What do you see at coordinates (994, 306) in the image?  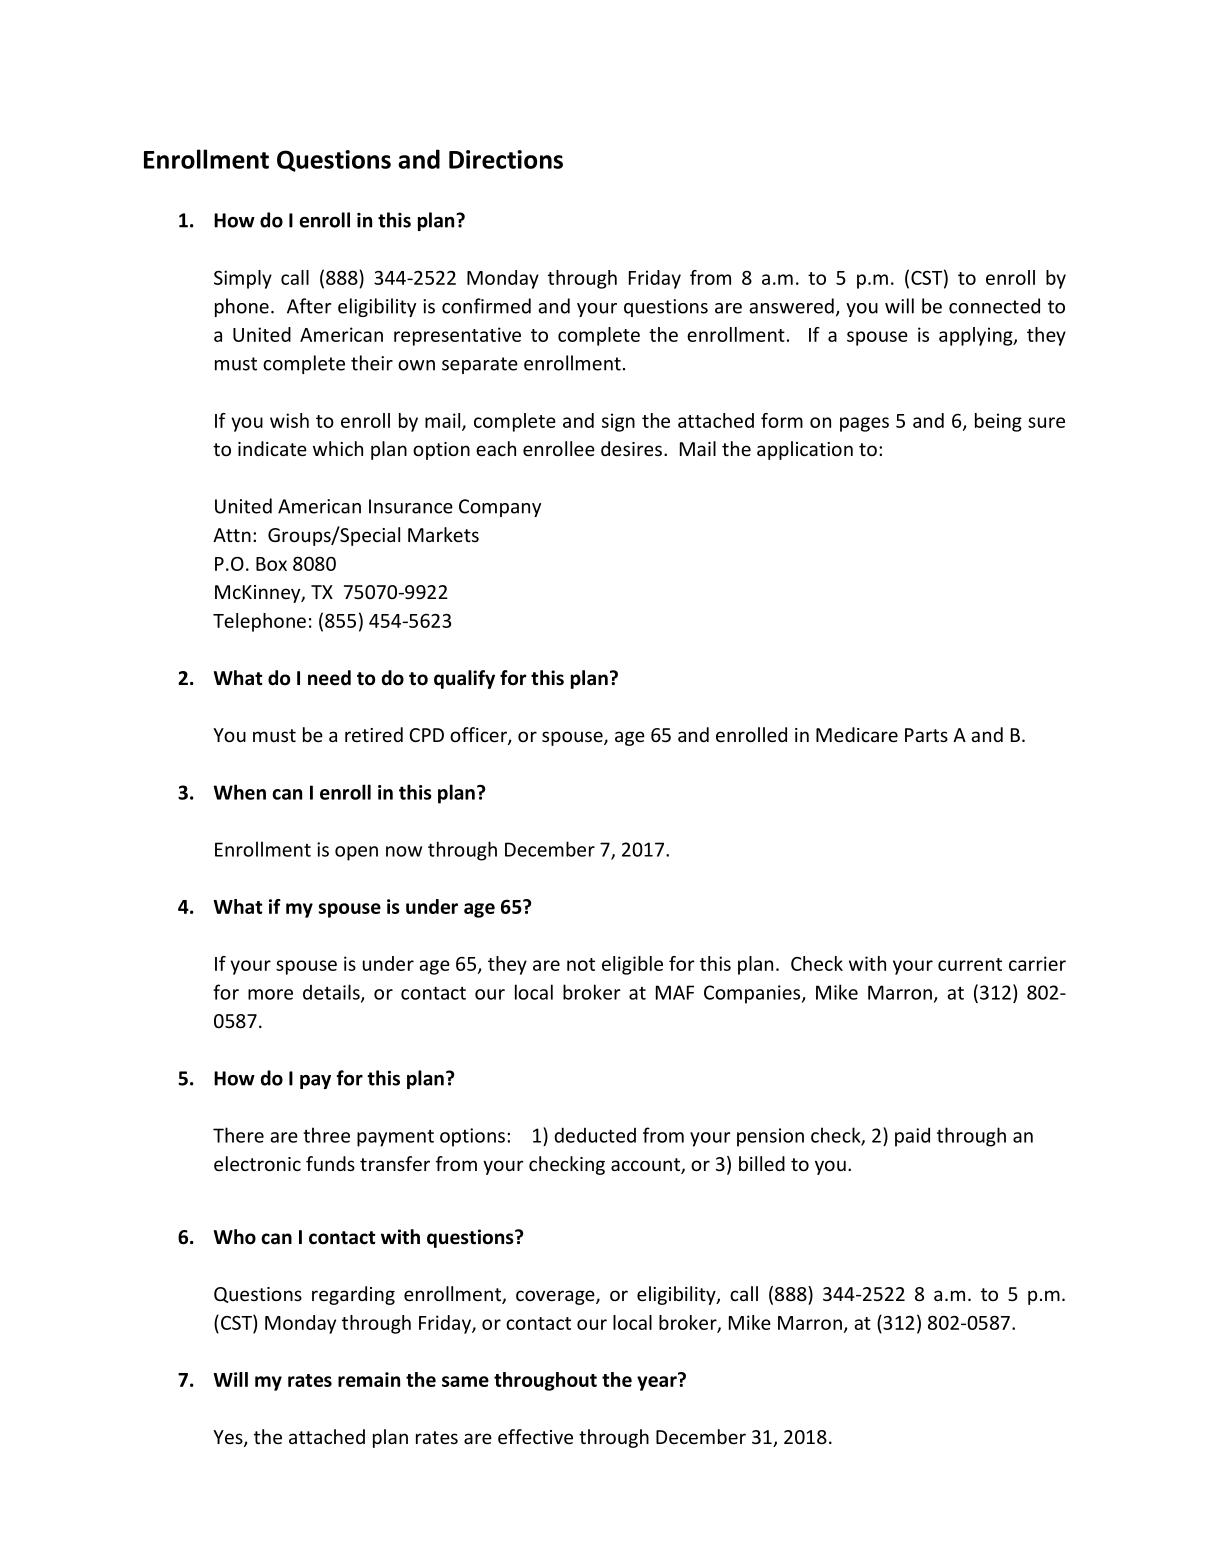 I see `connected` at bounding box center [994, 306].
